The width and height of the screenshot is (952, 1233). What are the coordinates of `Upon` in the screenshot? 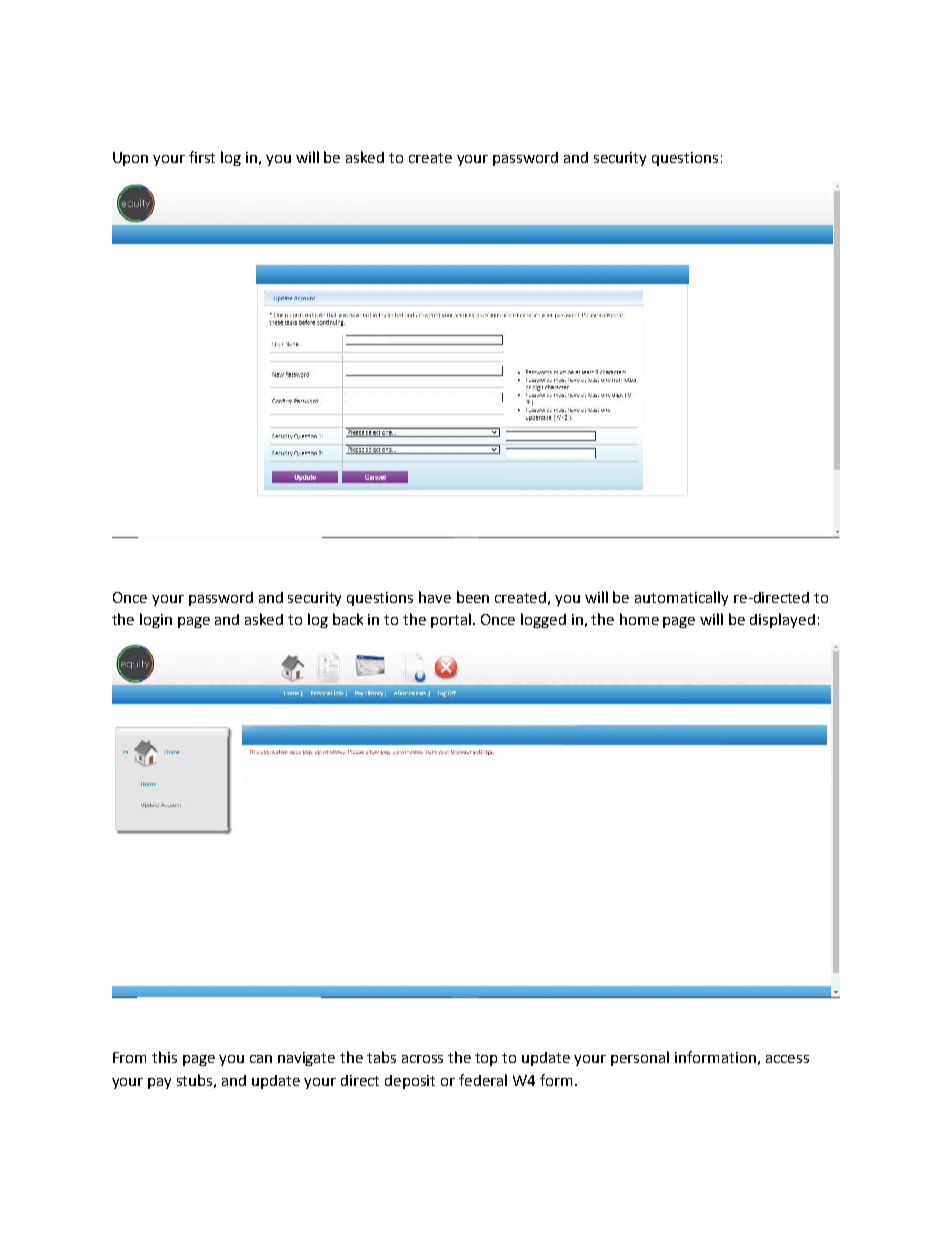 It's located at (130, 159).
